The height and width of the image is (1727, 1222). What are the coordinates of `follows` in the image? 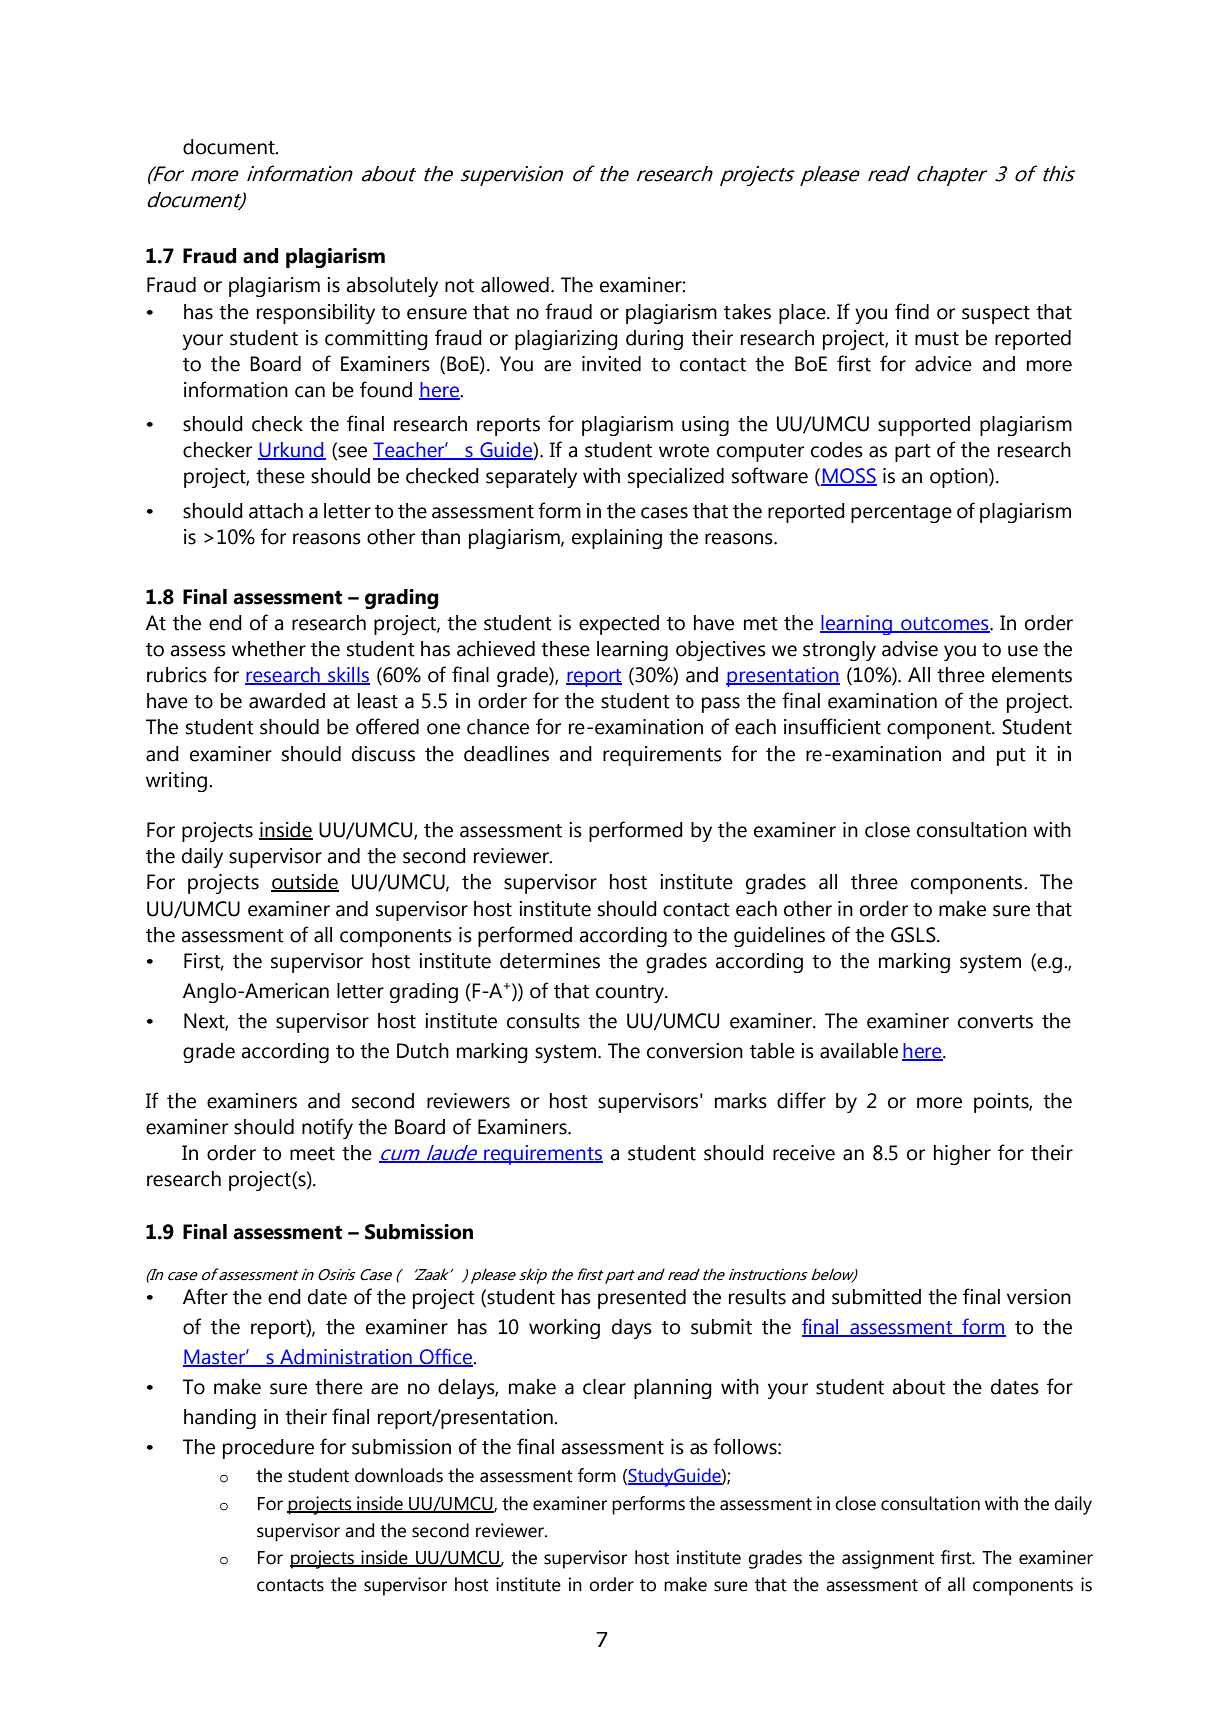 It's located at (746, 1446).
